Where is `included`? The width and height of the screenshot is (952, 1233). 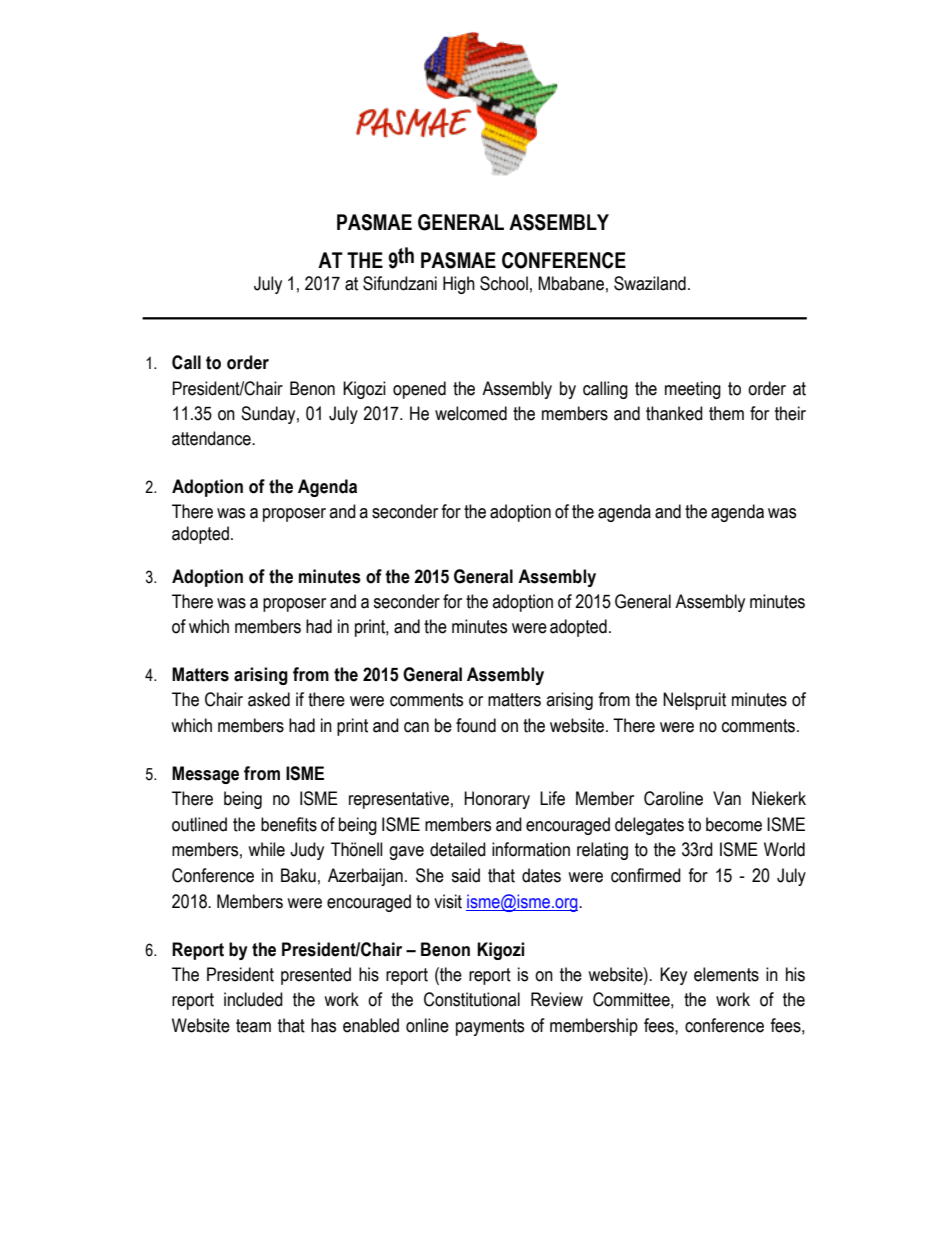
included is located at coordinates (253, 999).
